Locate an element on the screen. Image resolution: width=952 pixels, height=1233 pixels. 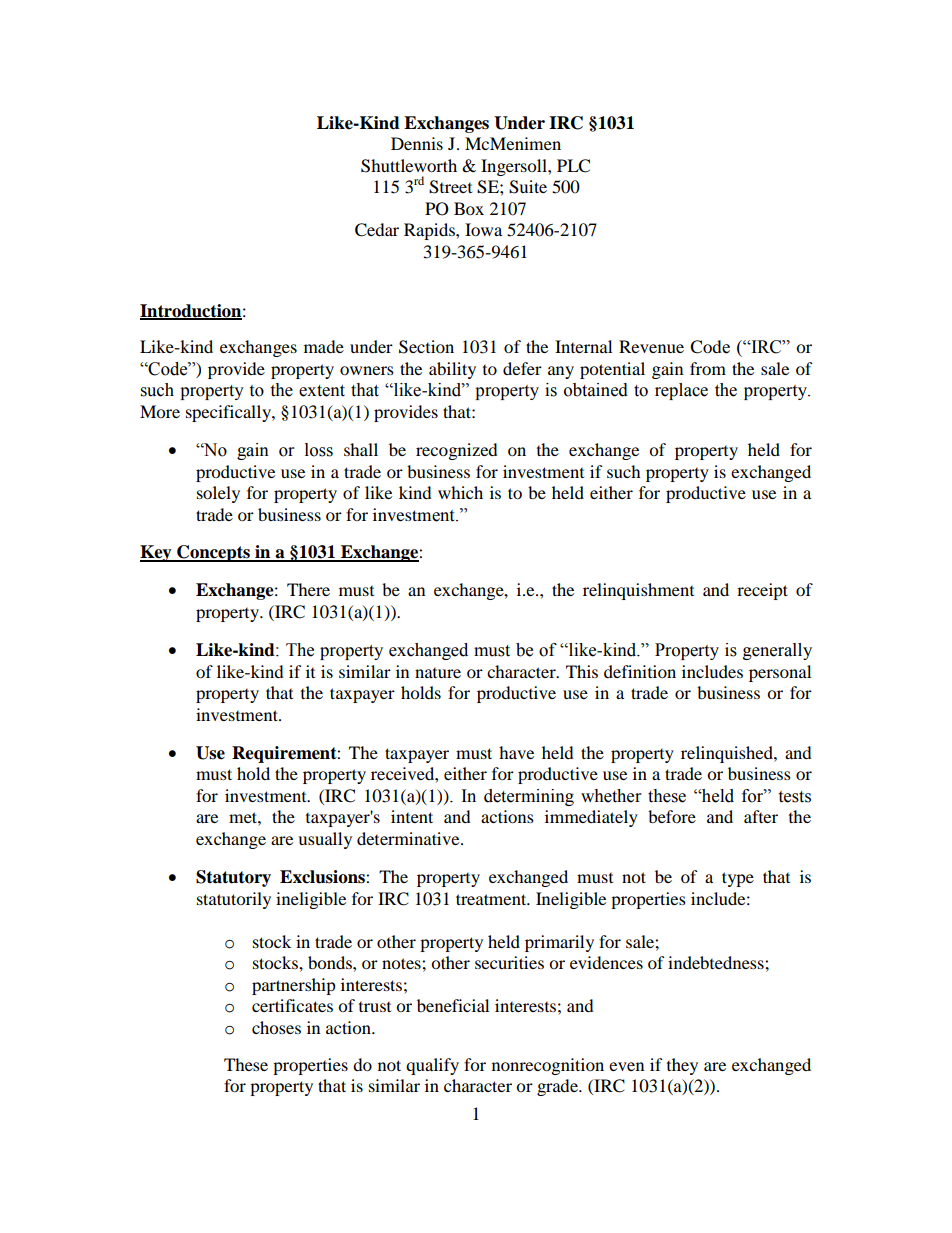
qualify is located at coordinates (432, 1066).
